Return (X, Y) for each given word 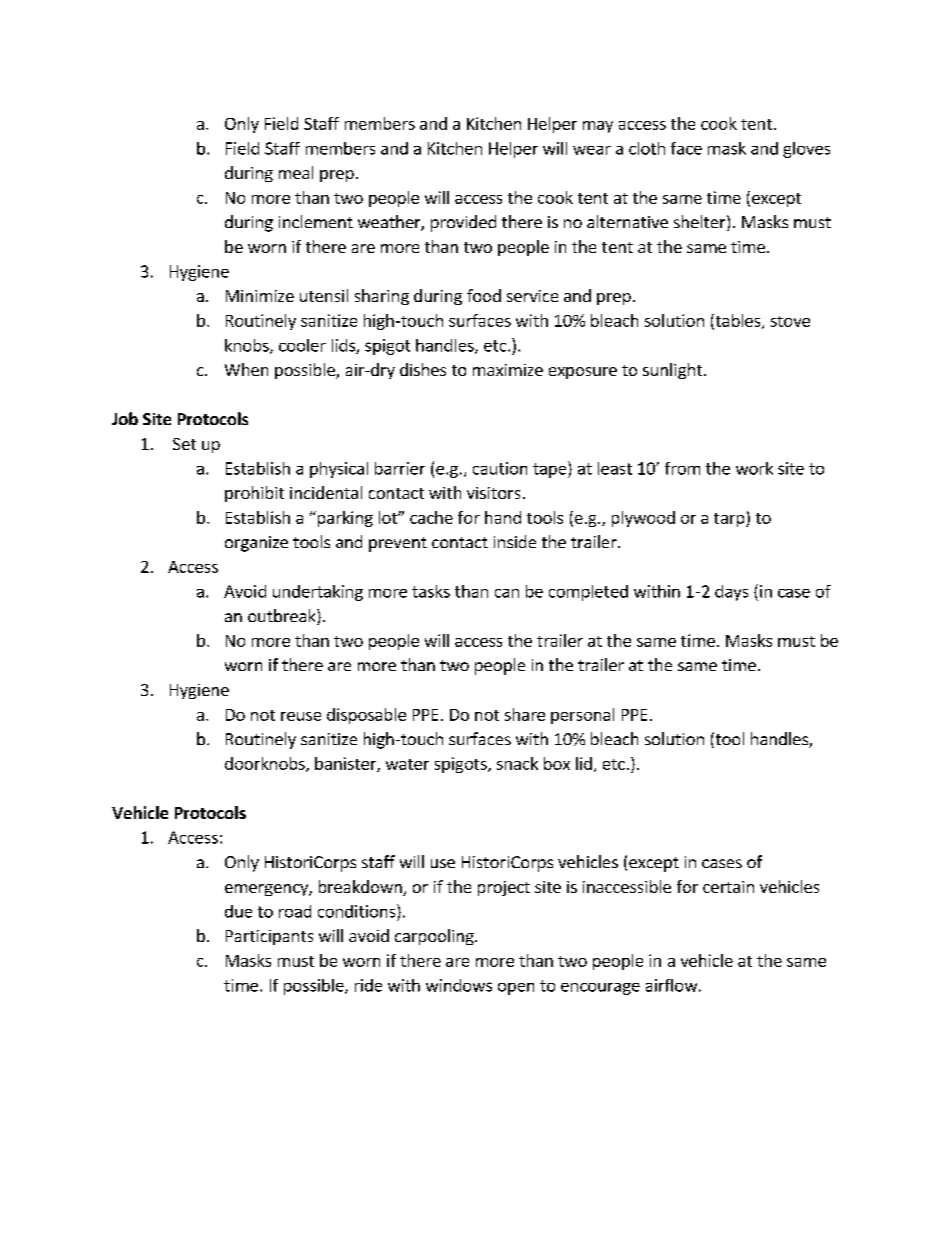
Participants (269, 937)
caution (500, 468)
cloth (647, 148)
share (525, 714)
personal (582, 716)
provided (463, 223)
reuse (301, 716)
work (754, 468)
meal (296, 172)
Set (184, 444)
